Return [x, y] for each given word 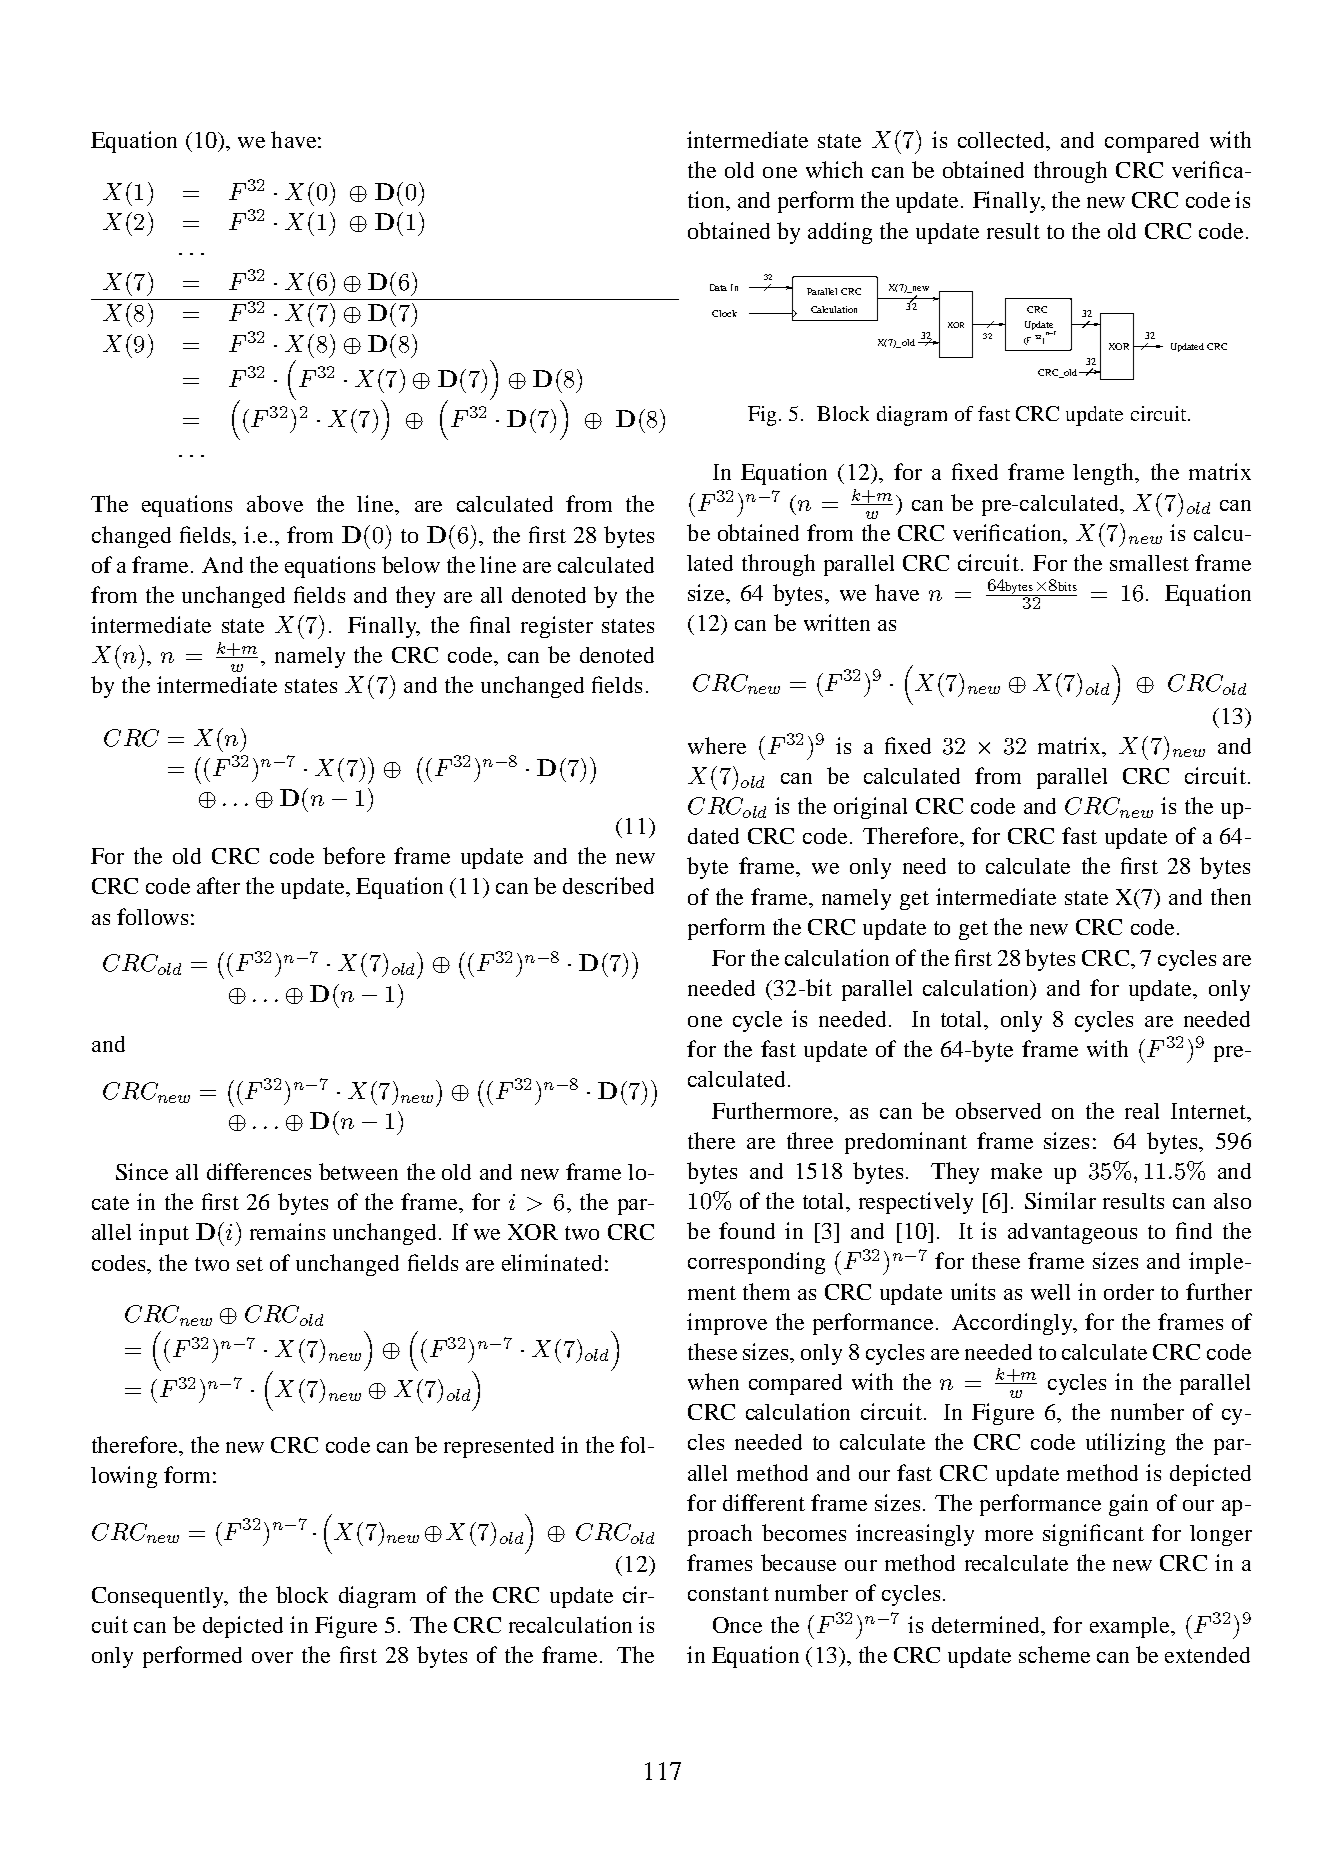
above [275, 503]
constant [728, 1594]
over [272, 1657]
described [608, 885]
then [1231, 896]
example [1131, 1627]
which [834, 169]
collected [1002, 140]
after [218, 885]
